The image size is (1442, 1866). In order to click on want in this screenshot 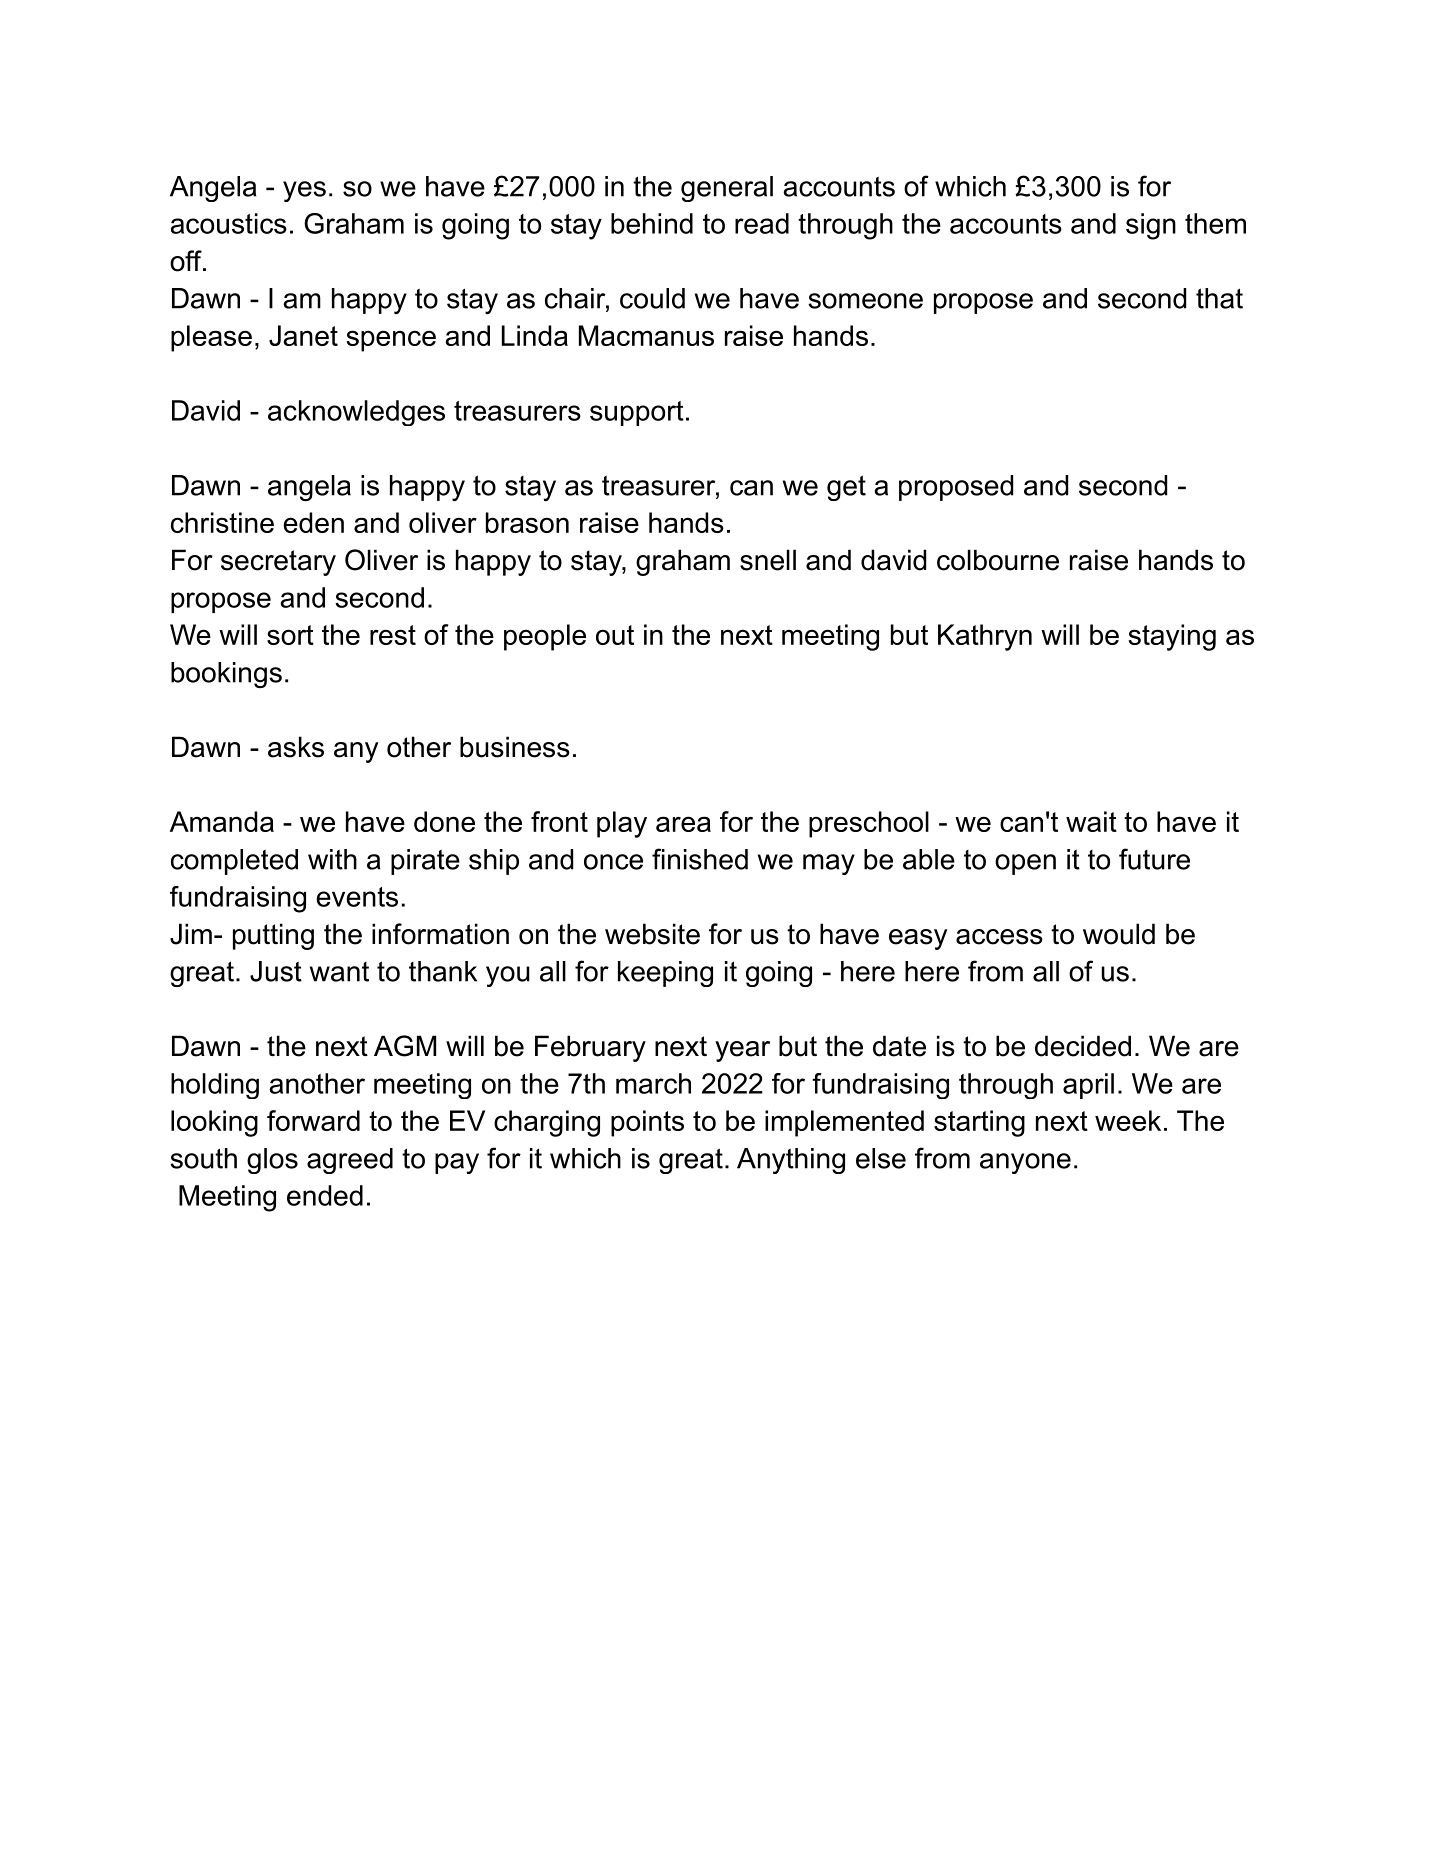, I will do `click(339, 972)`.
